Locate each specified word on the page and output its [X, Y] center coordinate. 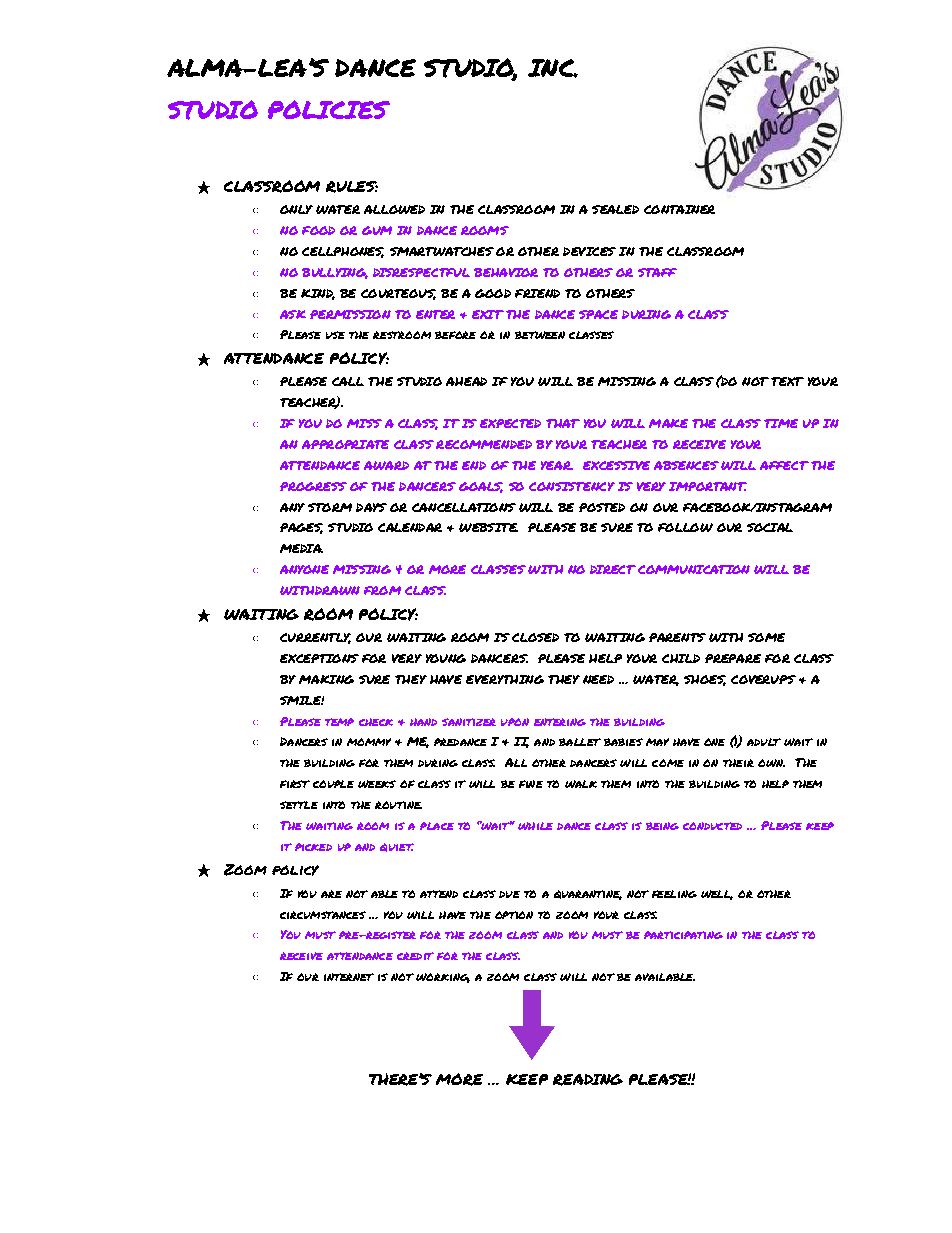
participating [683, 935]
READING [588, 1080]
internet [349, 977]
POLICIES [329, 109]
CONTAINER [679, 209]
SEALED [615, 209]
